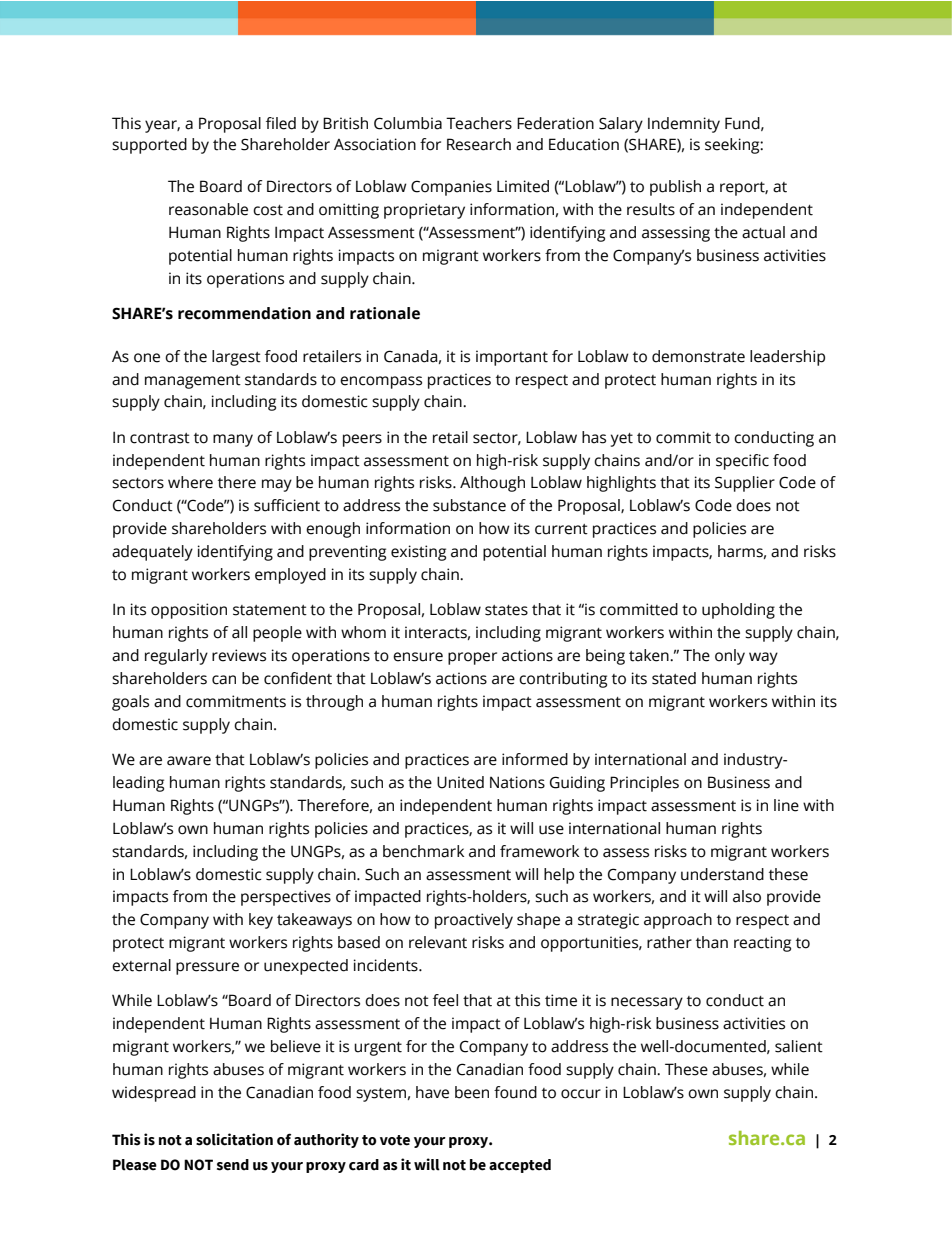 This image has width=952, height=1233. I want to click on only, so click(730, 657).
